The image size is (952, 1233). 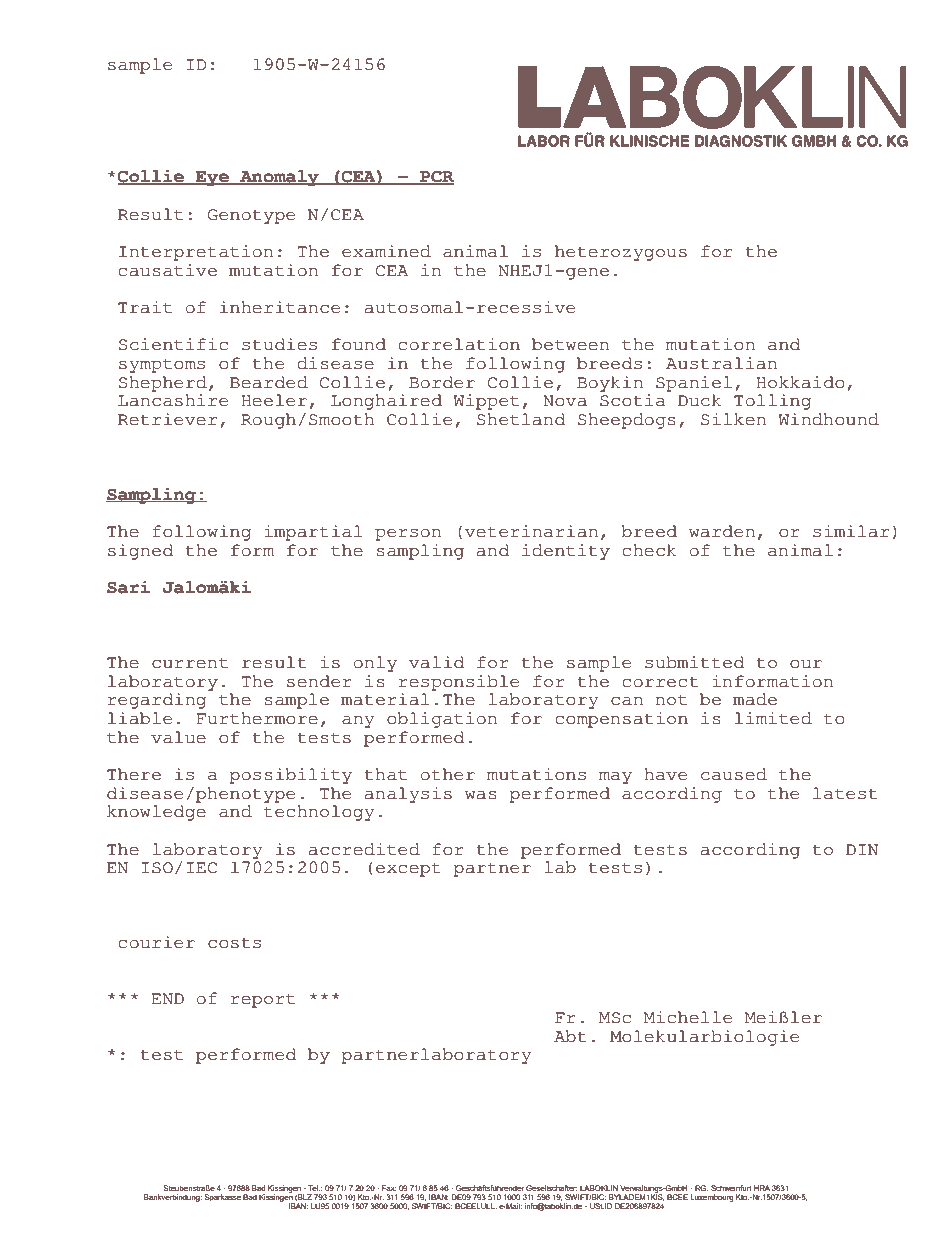 What do you see at coordinates (459, 683) in the page?
I see `responsible` at bounding box center [459, 683].
